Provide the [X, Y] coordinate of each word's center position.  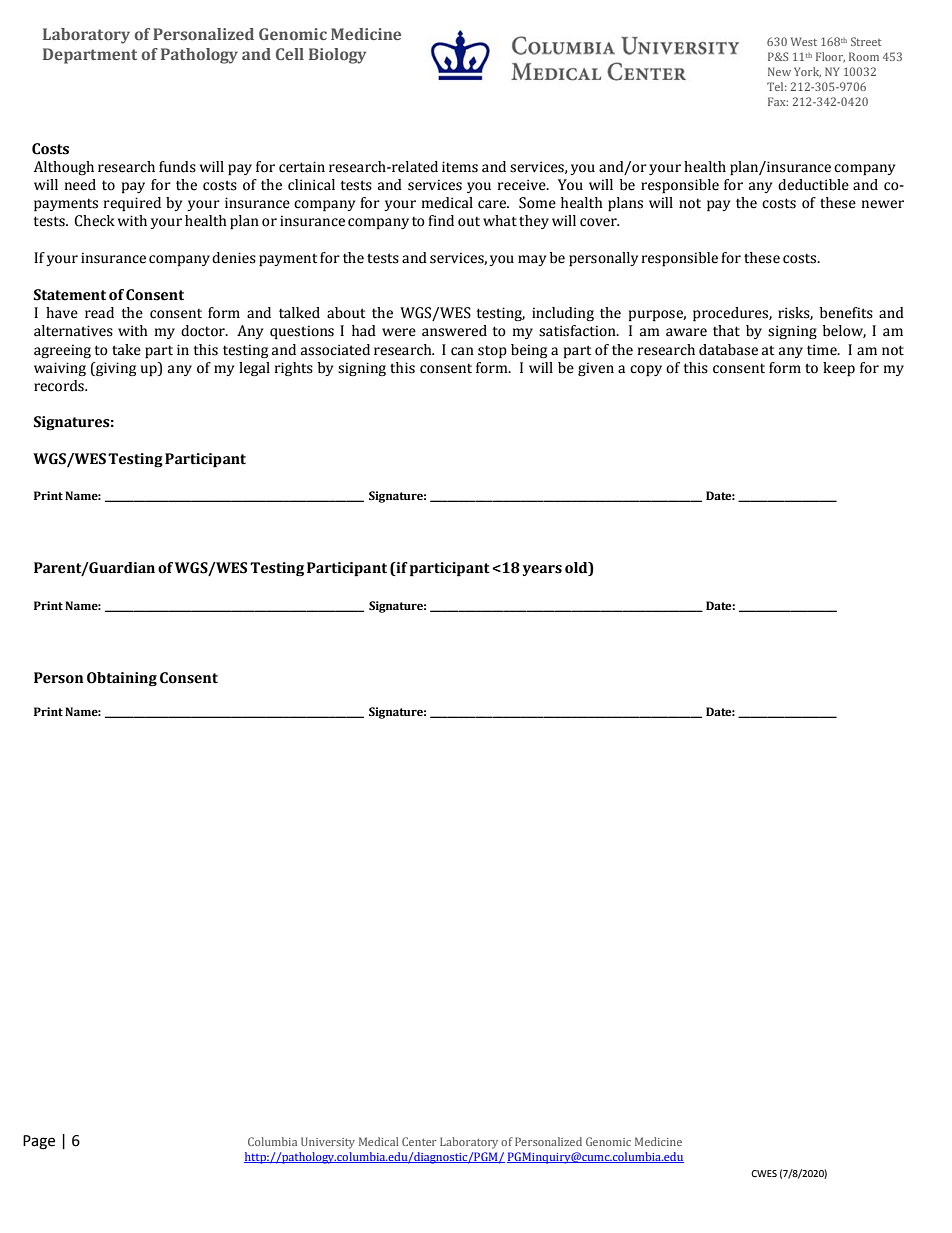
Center [419, 1141]
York [807, 72]
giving [115, 369]
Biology [337, 56]
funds [177, 167]
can [462, 351]
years [542, 570]
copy [646, 371]
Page [39, 1142]
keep [839, 369]
